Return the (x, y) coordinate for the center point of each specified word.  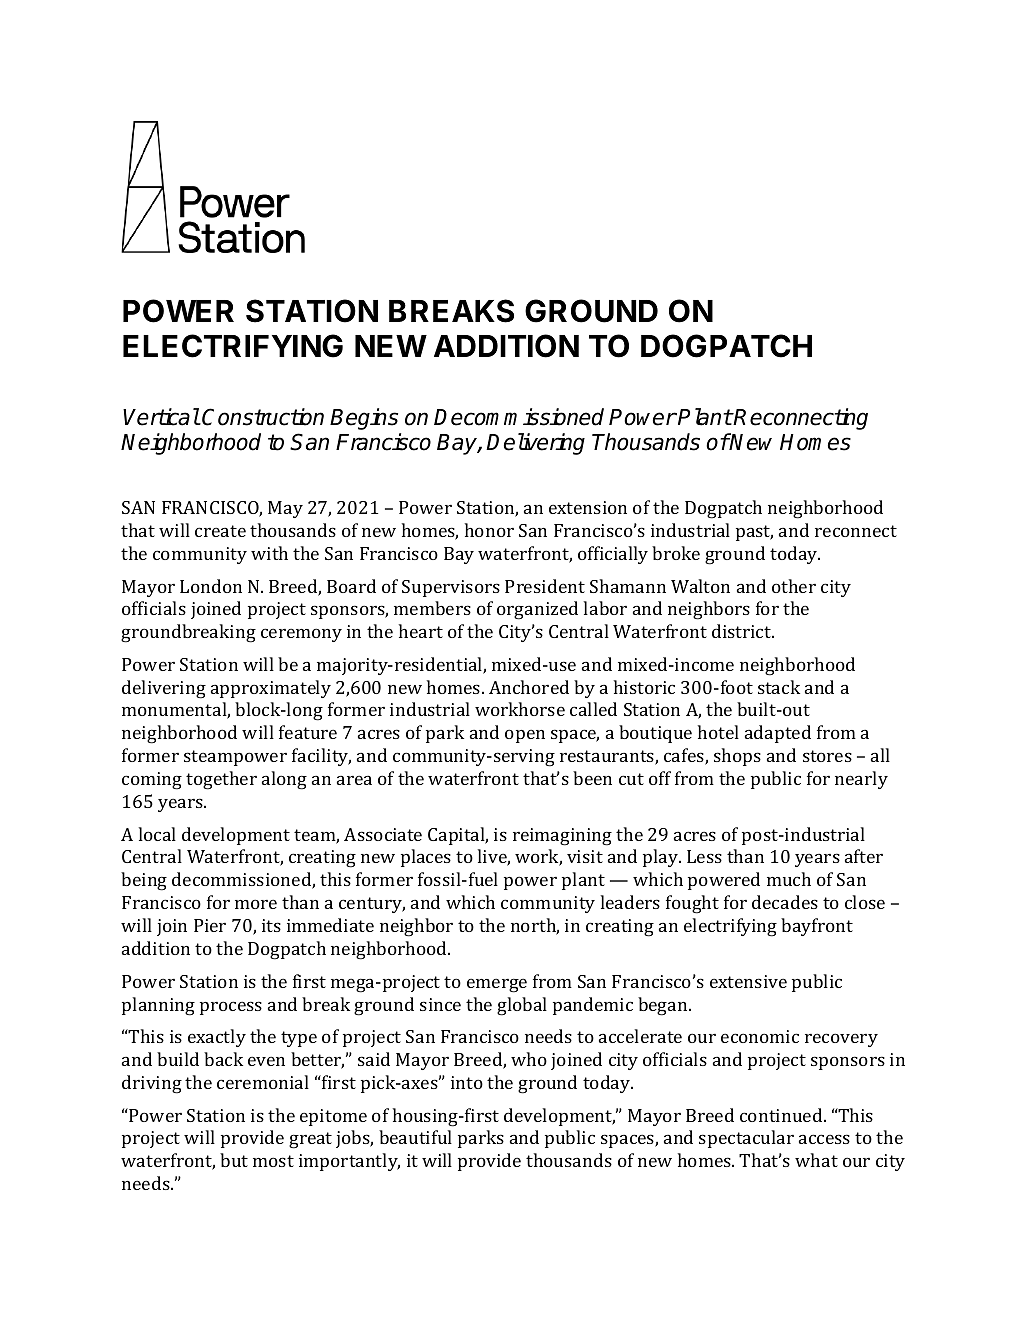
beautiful (415, 1137)
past (754, 533)
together (221, 780)
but (234, 1160)
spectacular (746, 1139)
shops (737, 757)
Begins (364, 419)
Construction (263, 417)
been (592, 778)
